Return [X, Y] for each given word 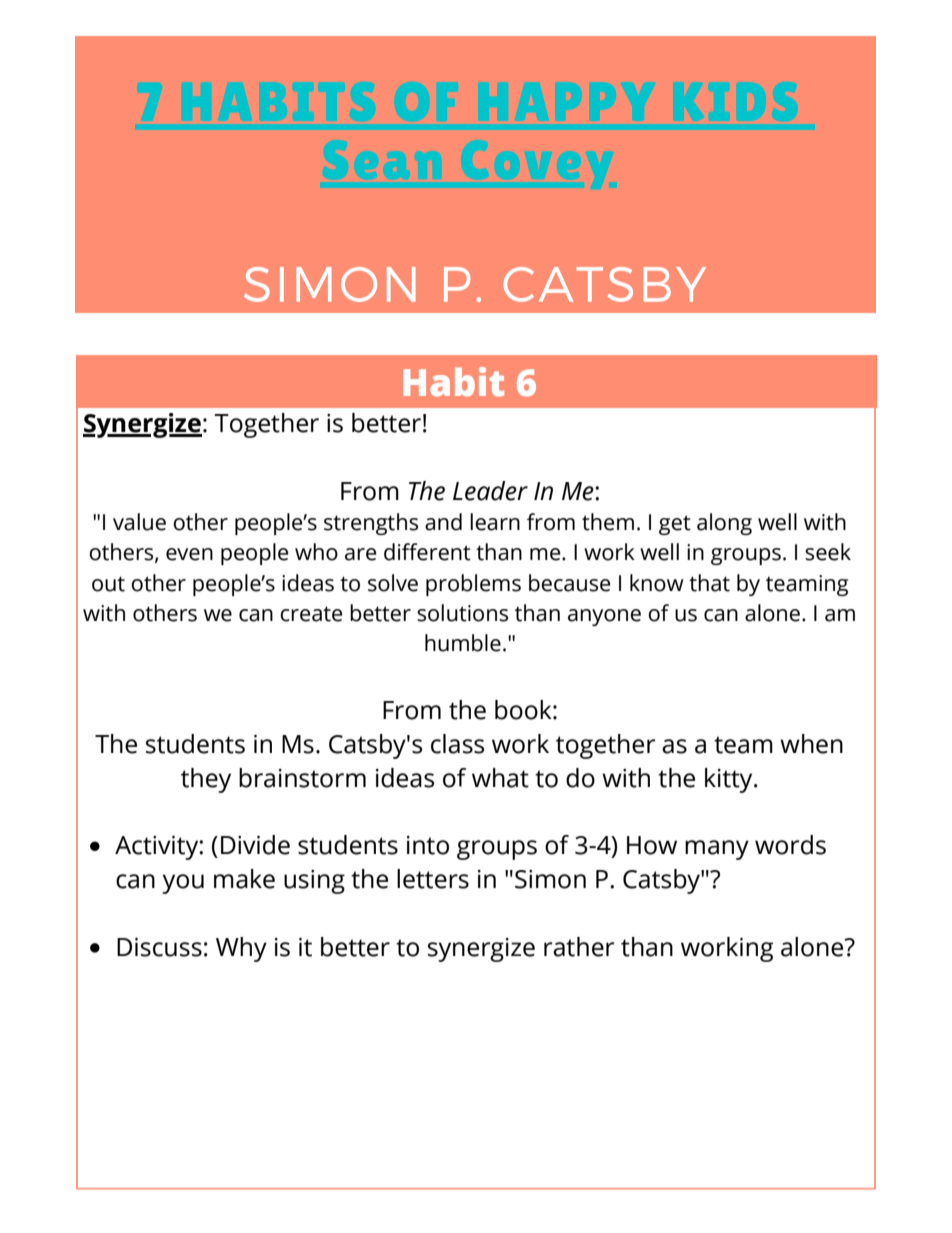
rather [579, 947]
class [457, 744]
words [790, 845]
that [709, 583]
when [811, 744]
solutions [462, 613]
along [724, 524]
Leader [490, 491]
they [206, 780]
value [139, 522]
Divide [255, 845]
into [428, 845]
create [311, 614]
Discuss [159, 947]
